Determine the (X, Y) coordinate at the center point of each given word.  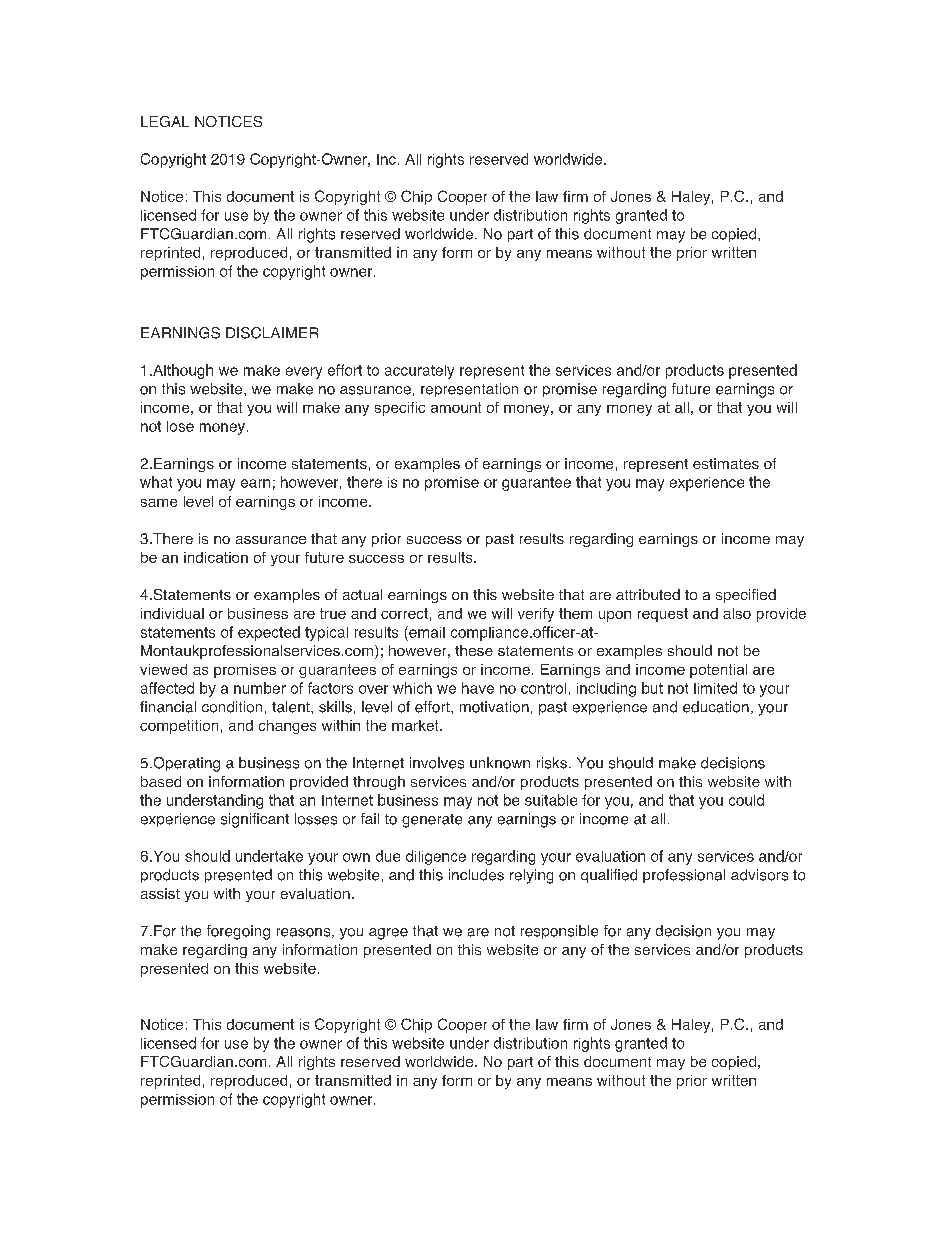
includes (476, 875)
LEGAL (165, 121)
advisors (759, 875)
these (474, 650)
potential (718, 671)
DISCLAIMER (272, 333)
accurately (419, 372)
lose (180, 426)
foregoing (238, 932)
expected (269, 633)
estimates (726, 463)
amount (456, 407)
